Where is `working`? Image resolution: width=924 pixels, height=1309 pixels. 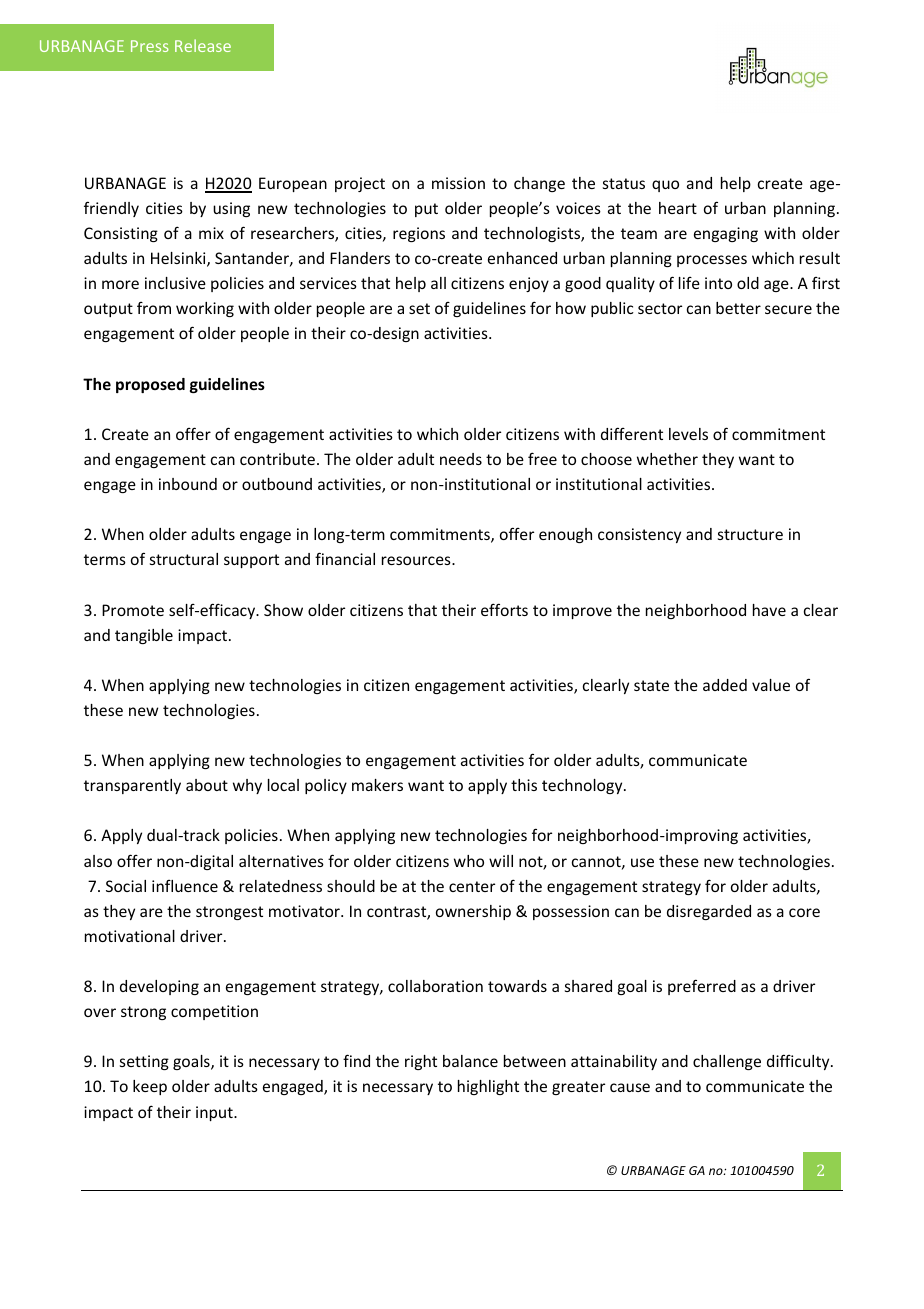 working is located at coordinates (205, 309).
